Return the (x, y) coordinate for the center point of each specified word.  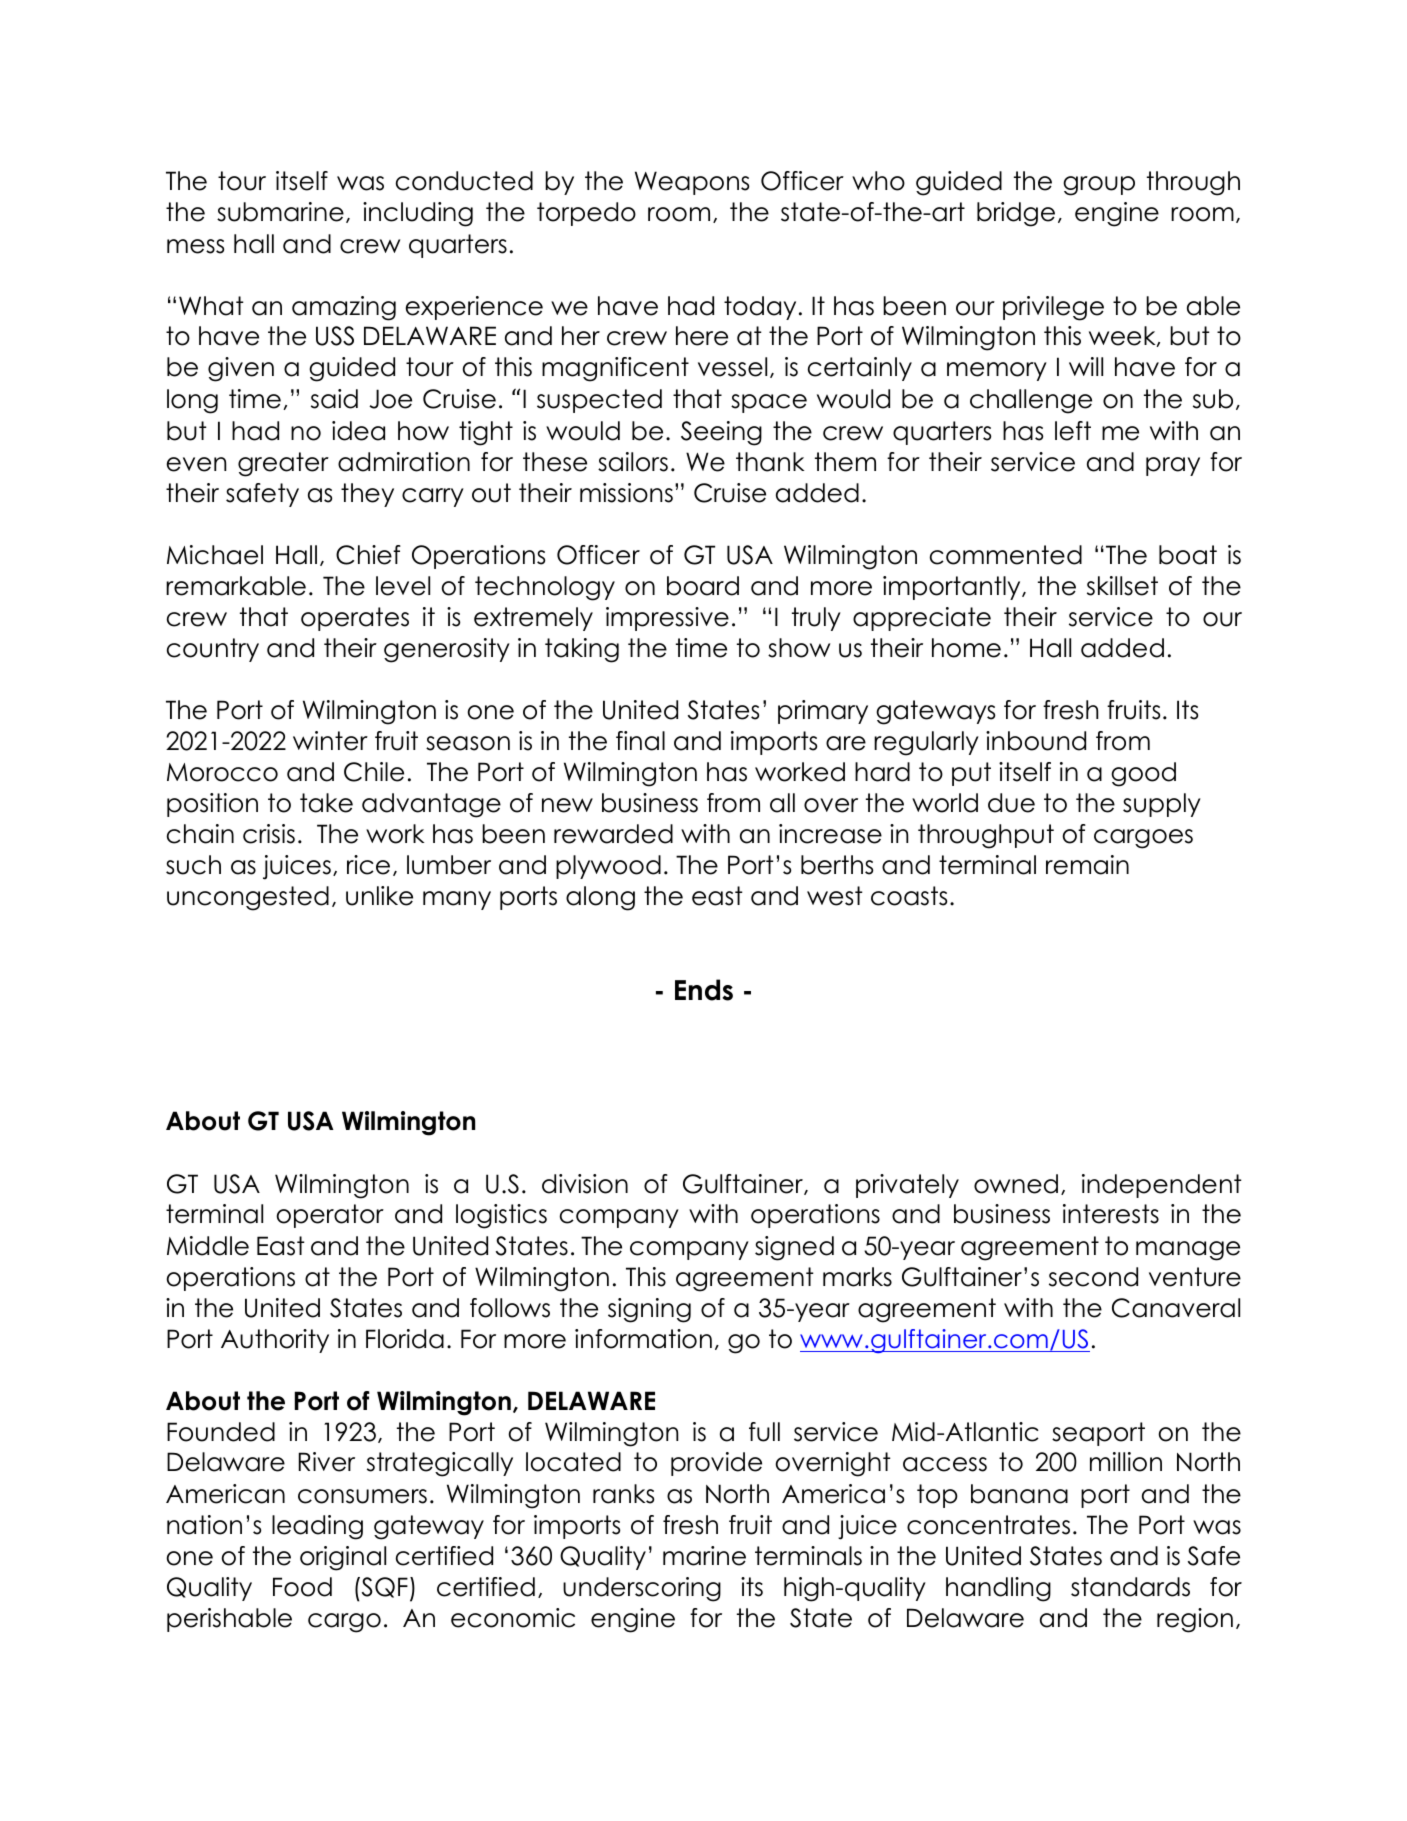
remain (1087, 865)
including (418, 214)
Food (302, 1587)
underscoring (642, 1589)
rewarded (613, 834)
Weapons (692, 183)
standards (1130, 1587)
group (1099, 186)
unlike (379, 896)
